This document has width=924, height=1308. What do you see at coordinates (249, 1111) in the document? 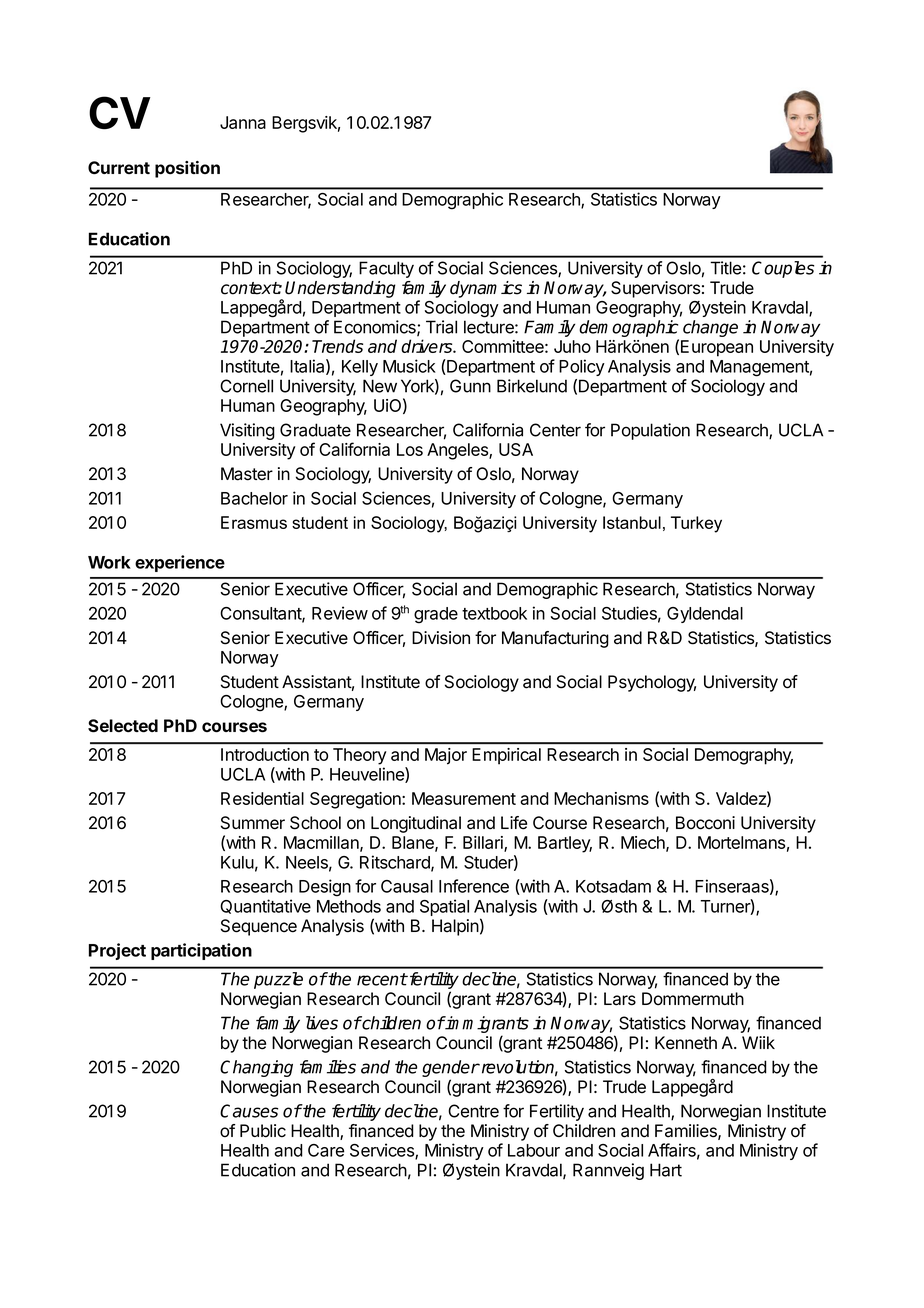
I see `Causes` at bounding box center [249, 1111].
